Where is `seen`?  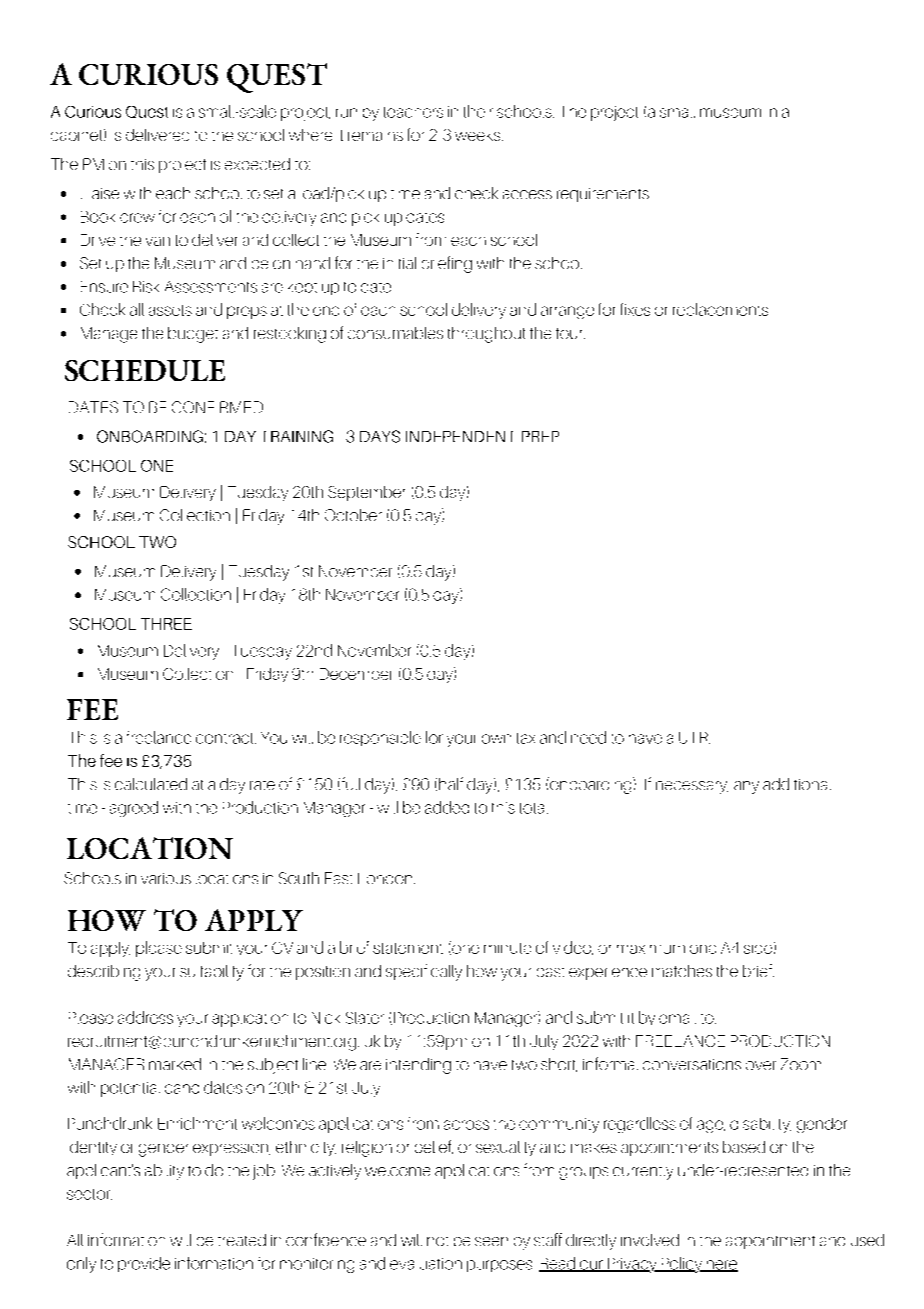 seen is located at coordinates (491, 1241).
